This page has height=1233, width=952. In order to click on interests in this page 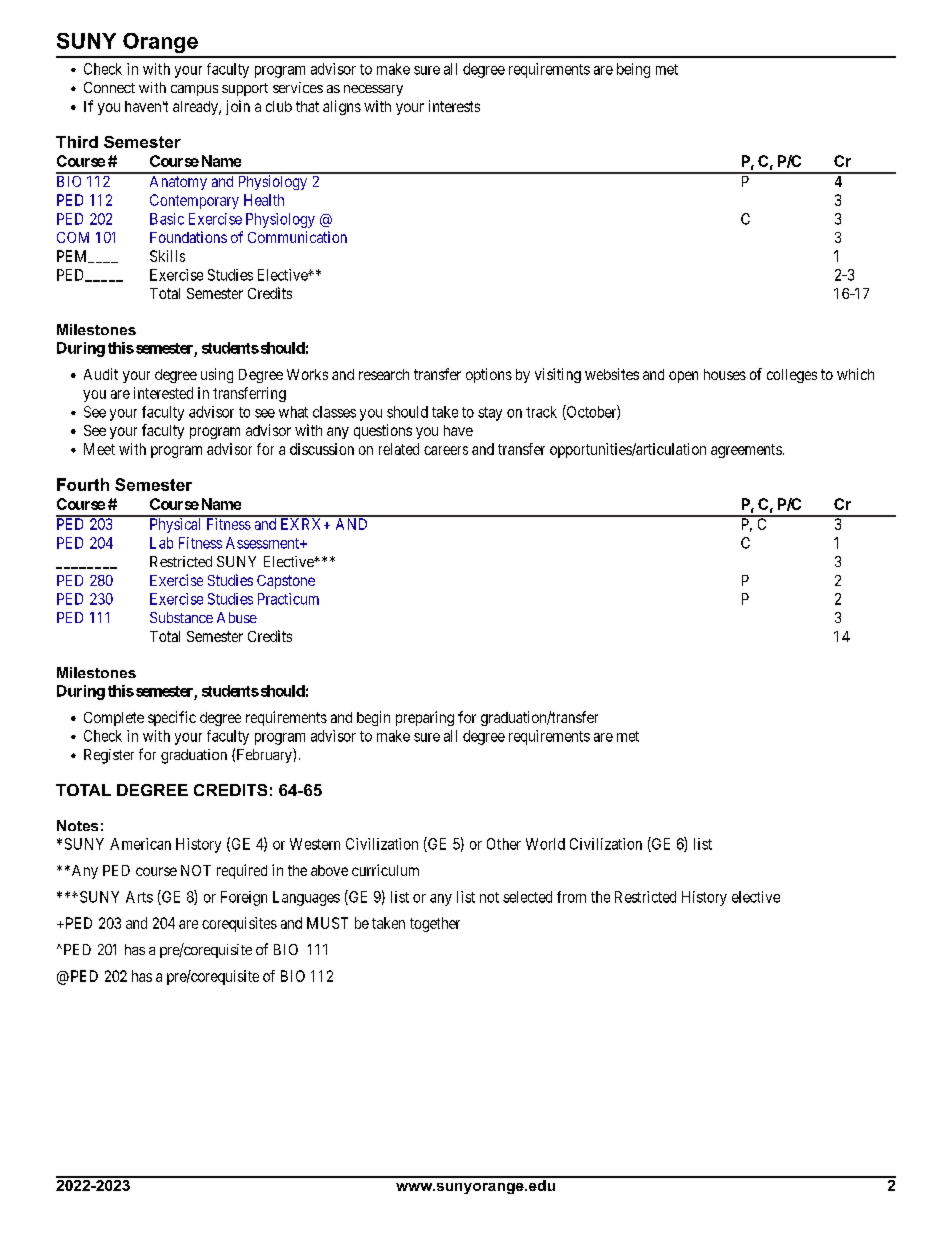, I will do `click(454, 106)`.
